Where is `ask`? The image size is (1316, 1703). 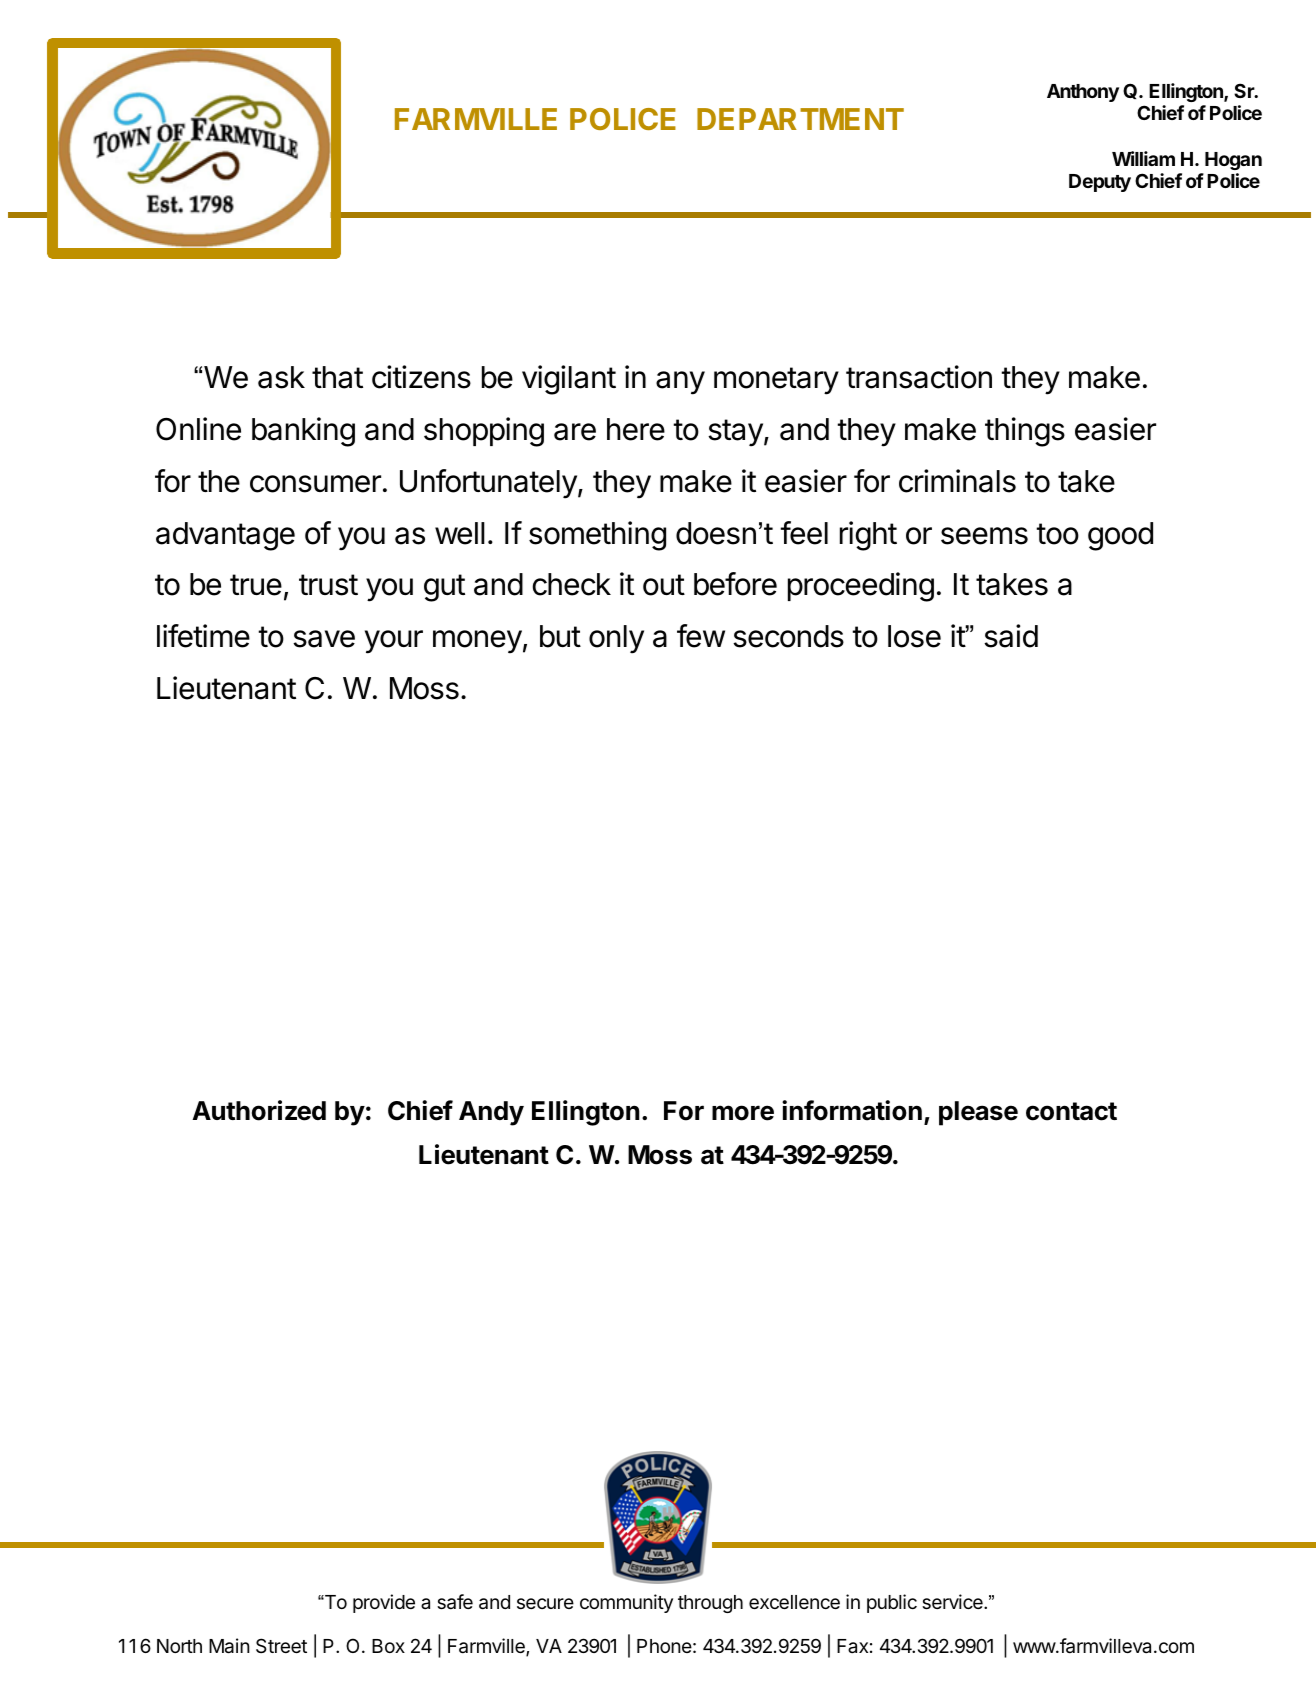
ask is located at coordinates (281, 377).
